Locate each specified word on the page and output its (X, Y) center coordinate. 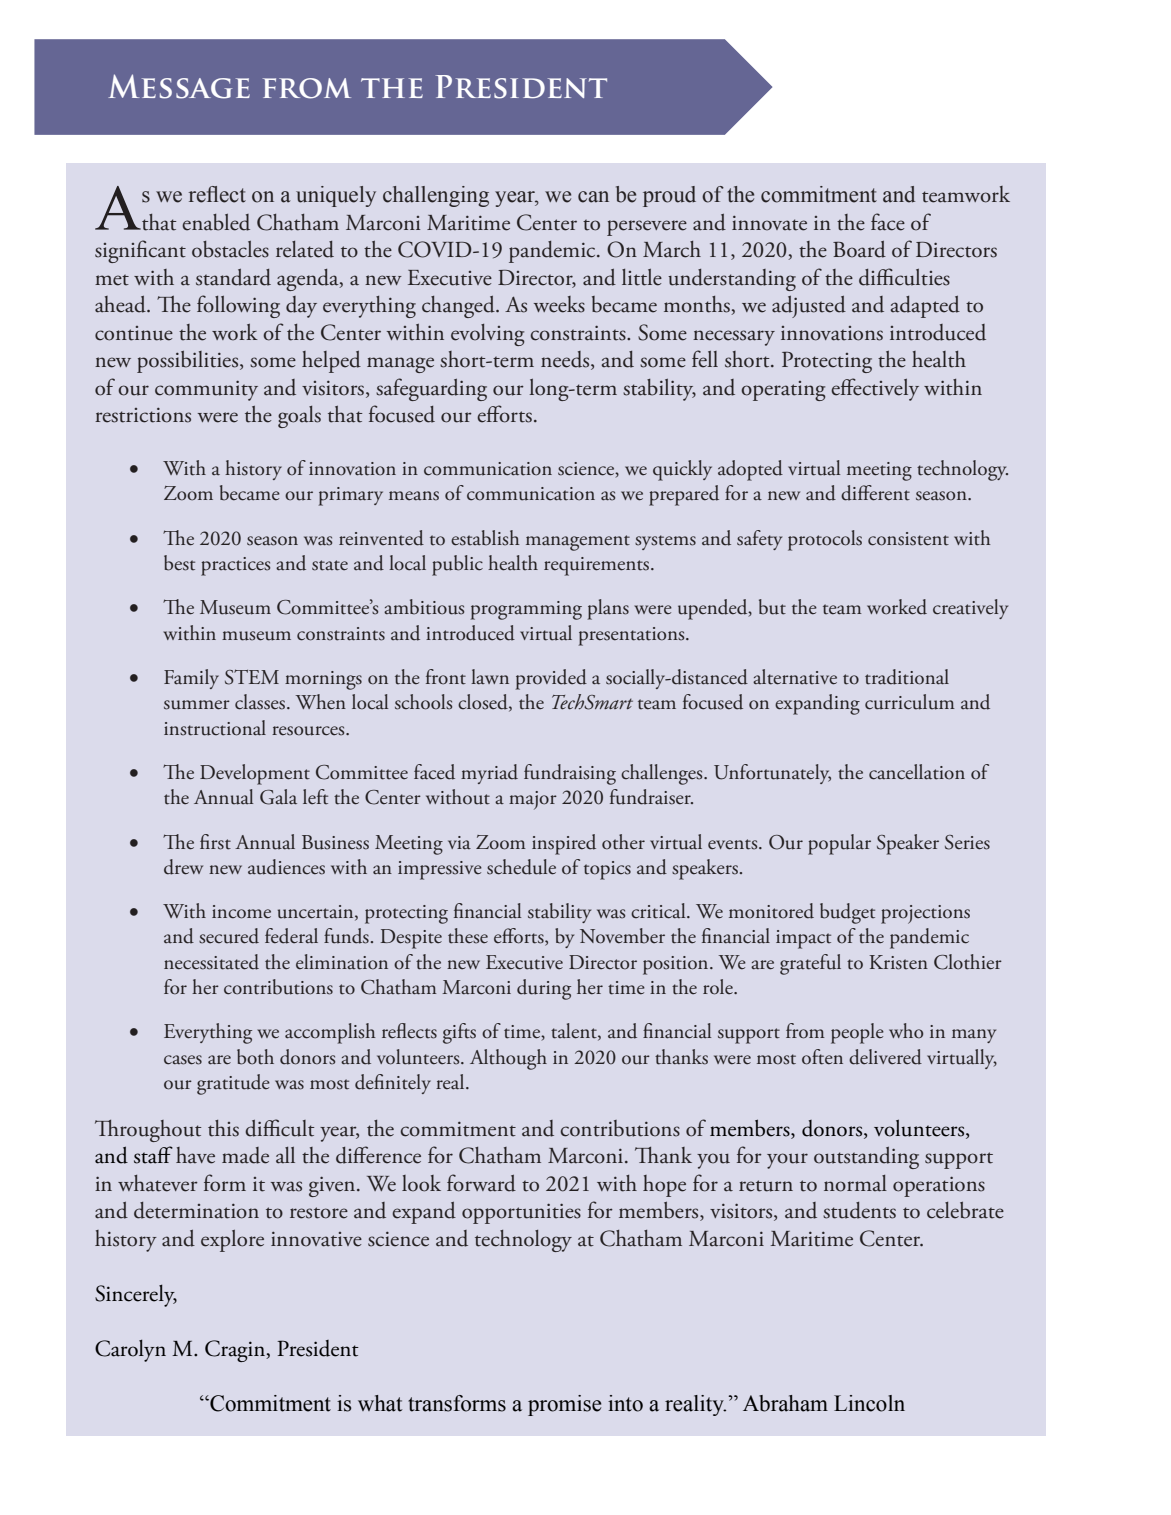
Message (179, 86)
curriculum (910, 702)
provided (551, 679)
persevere (647, 228)
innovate (769, 223)
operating (783, 391)
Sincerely (136, 1295)
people (857, 1033)
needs (566, 360)
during (544, 989)
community (206, 390)
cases (183, 1060)
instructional (215, 728)
